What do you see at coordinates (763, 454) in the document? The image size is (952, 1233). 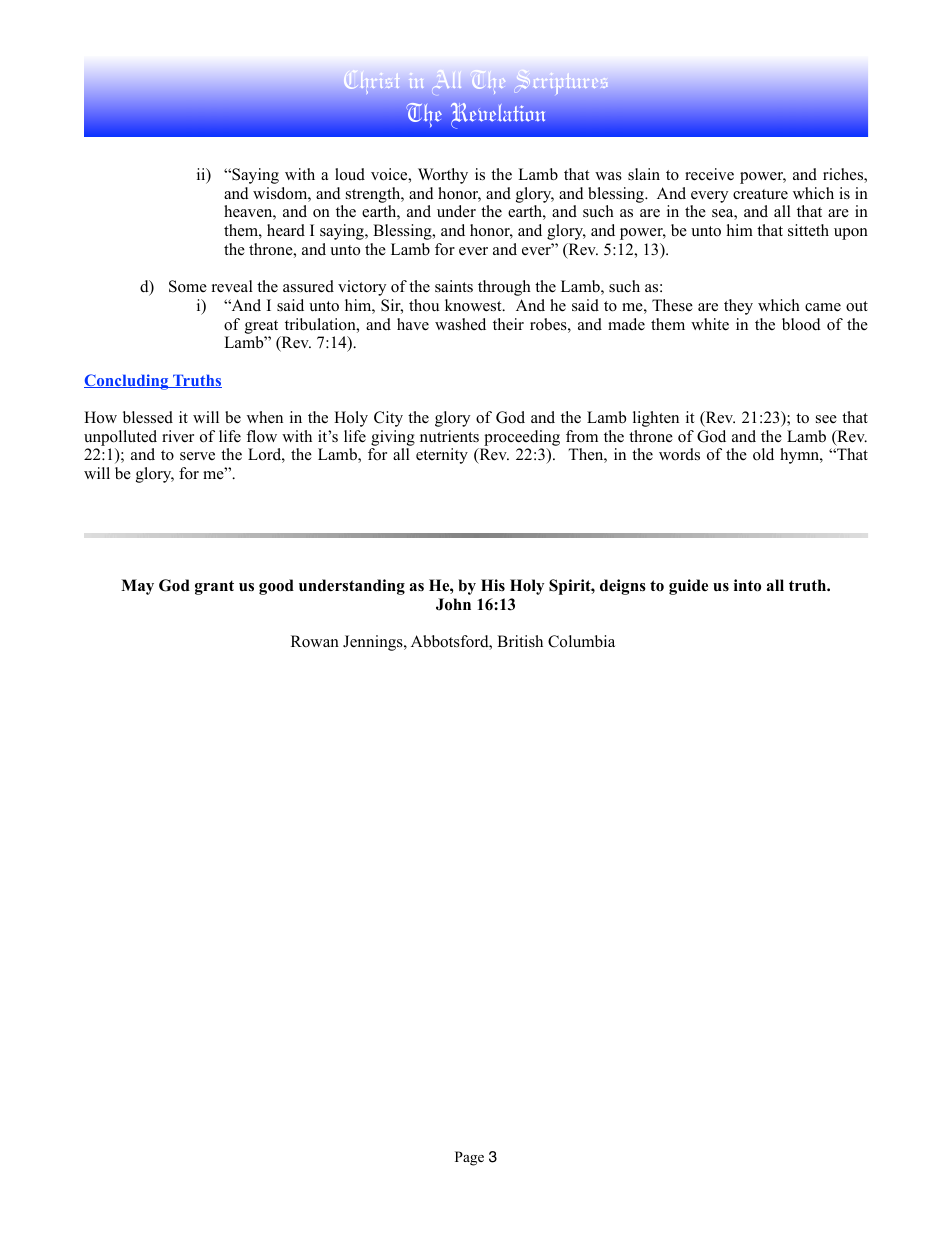 I see `old` at bounding box center [763, 454].
